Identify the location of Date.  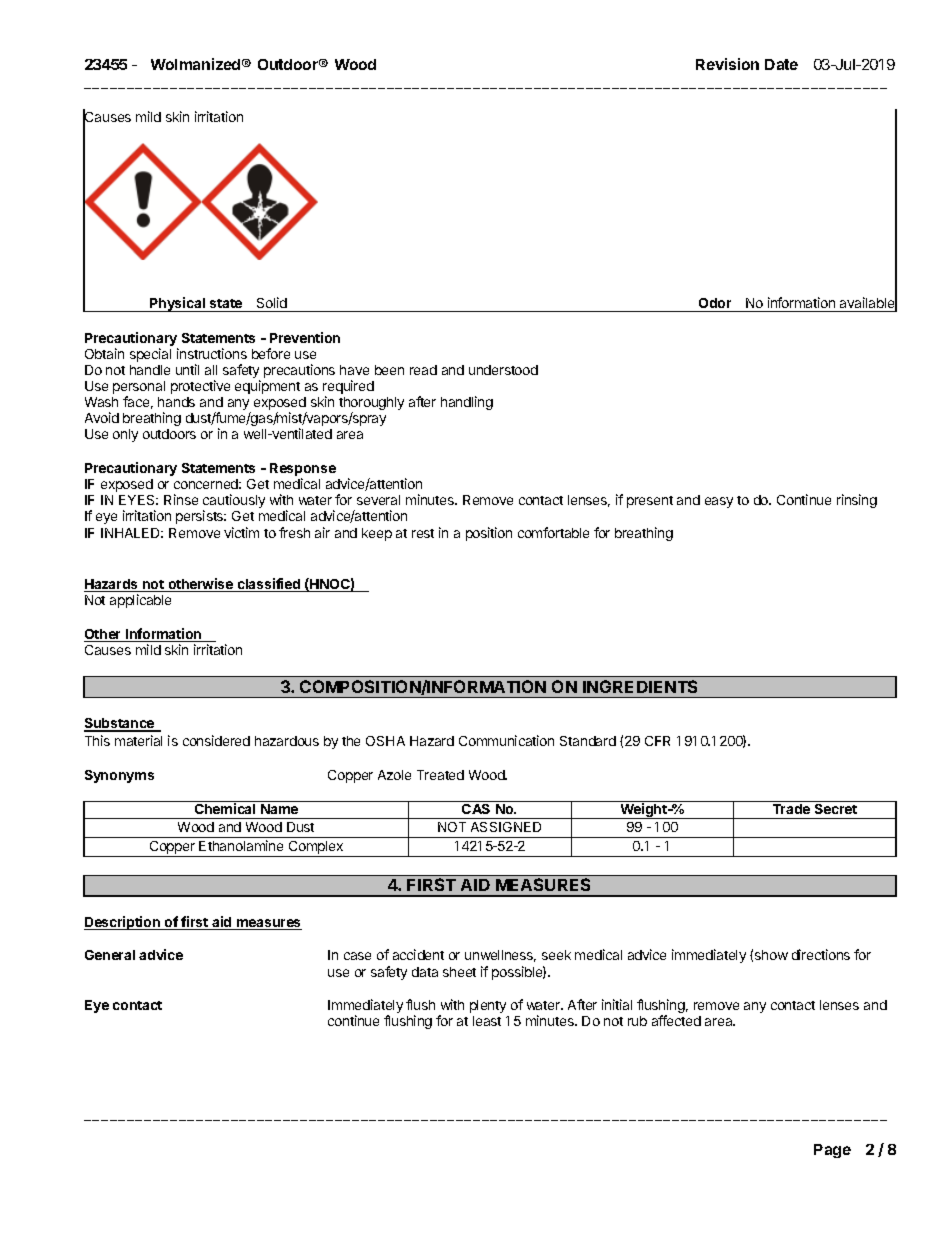
(781, 64).
